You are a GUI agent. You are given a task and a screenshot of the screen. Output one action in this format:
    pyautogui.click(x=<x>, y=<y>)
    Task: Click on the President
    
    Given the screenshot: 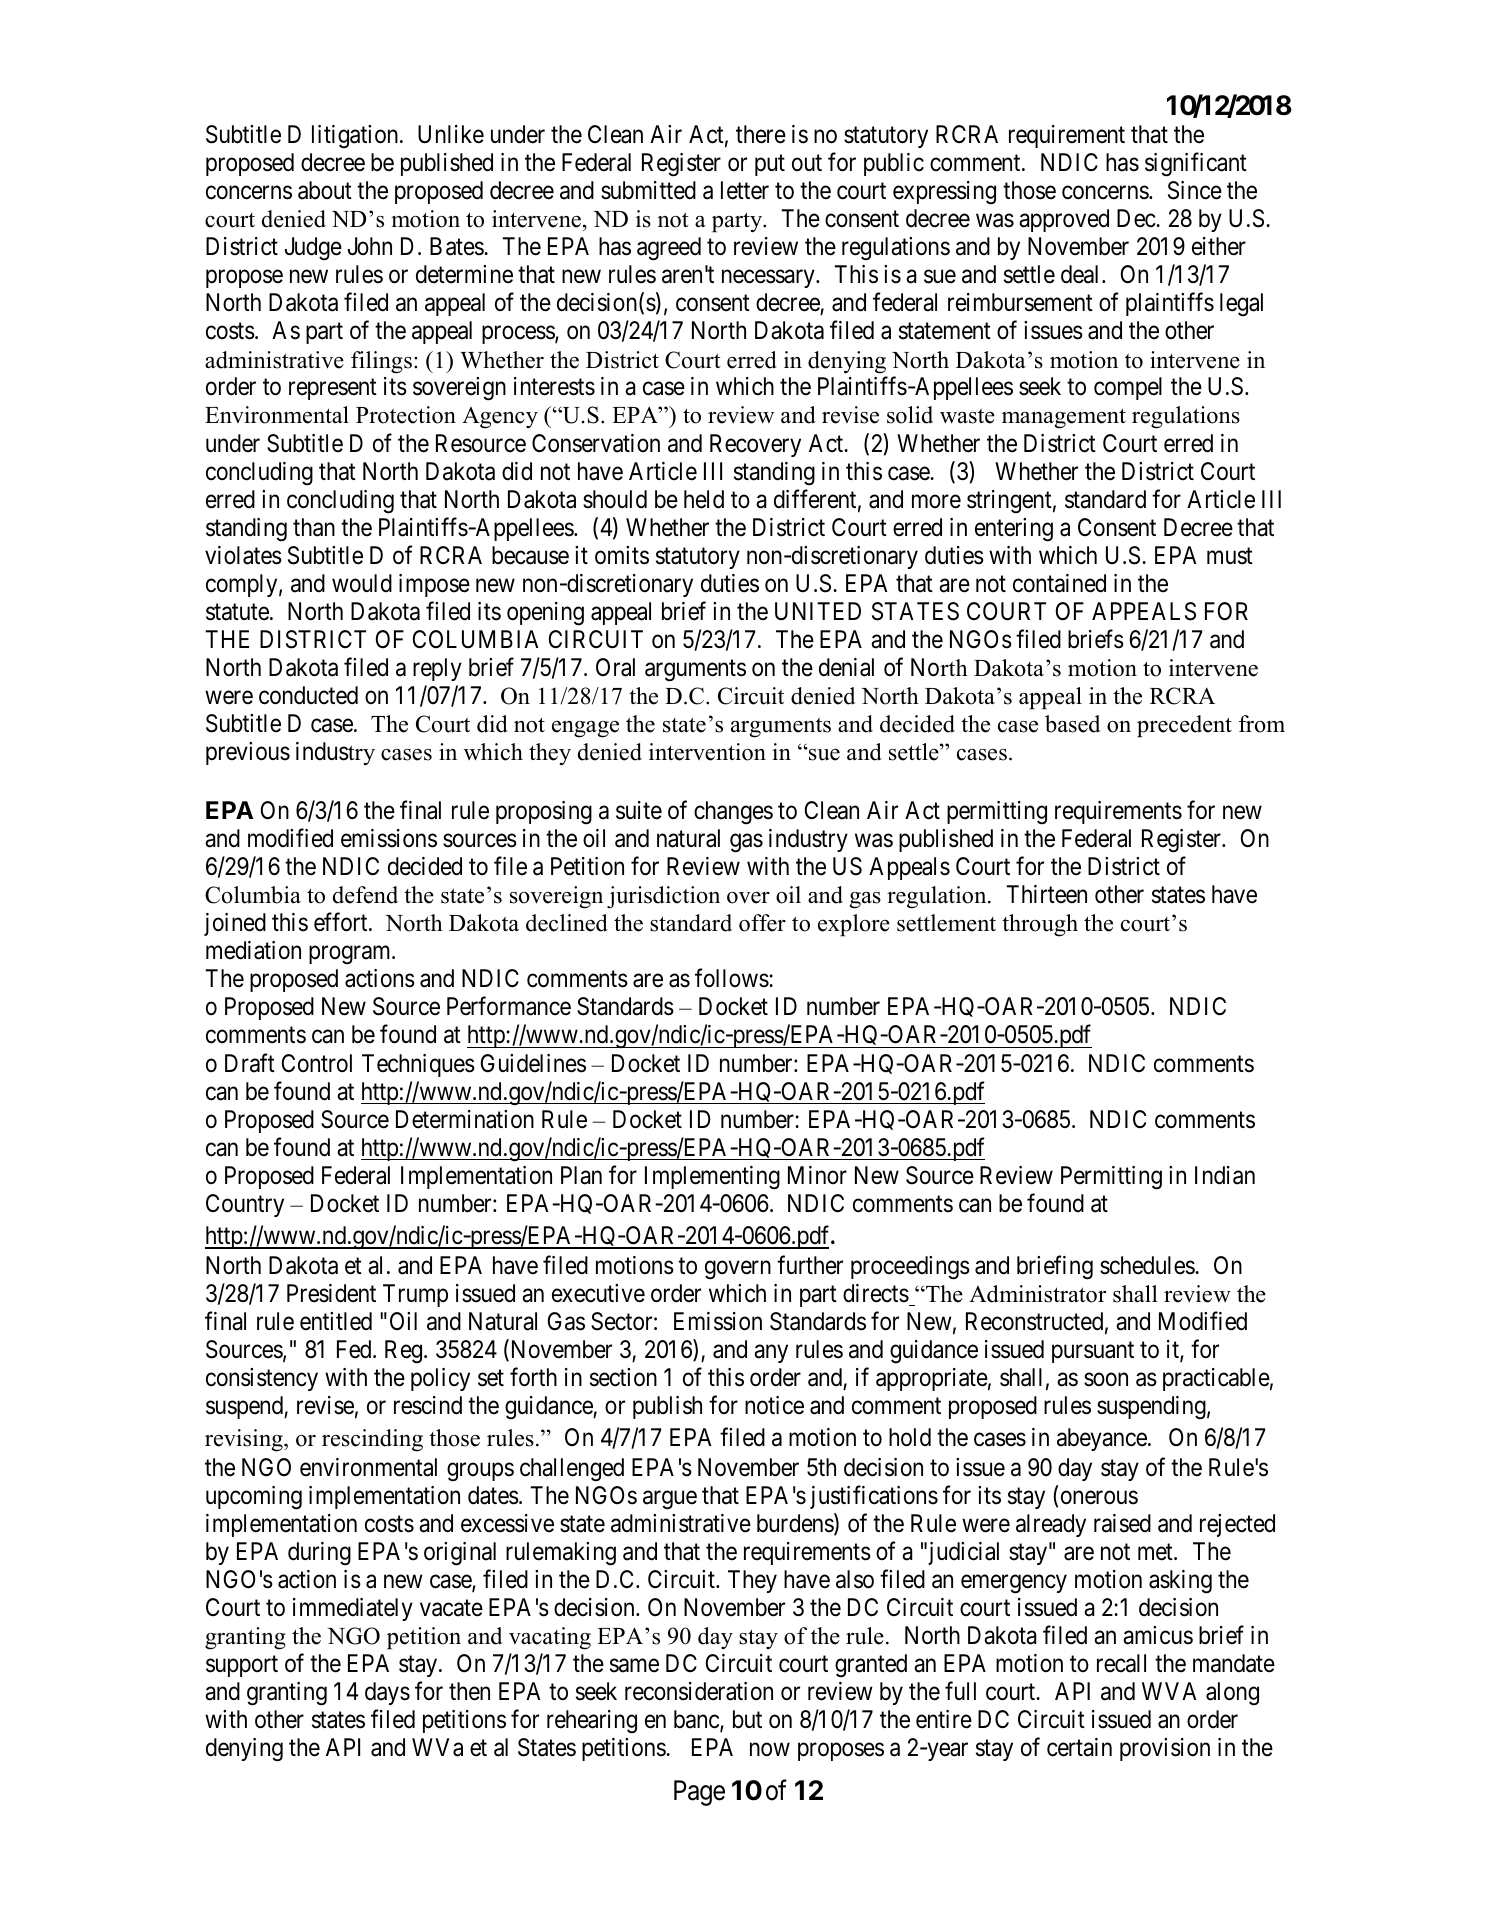 What is the action you would take?
    pyautogui.click(x=331, y=1293)
